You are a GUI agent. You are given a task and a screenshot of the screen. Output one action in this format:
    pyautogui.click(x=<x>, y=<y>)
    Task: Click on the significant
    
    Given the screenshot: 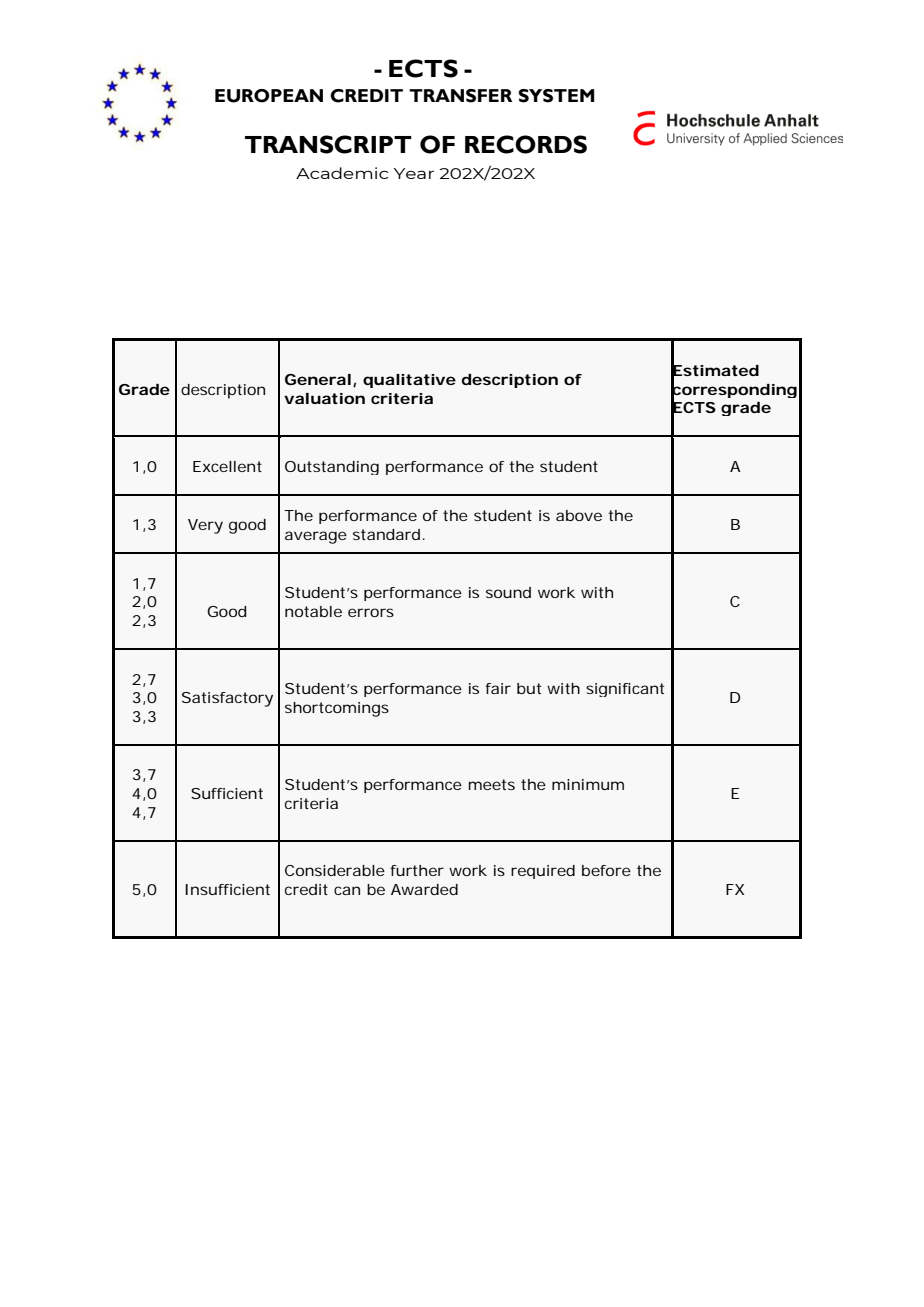 What is the action you would take?
    pyautogui.click(x=625, y=690)
